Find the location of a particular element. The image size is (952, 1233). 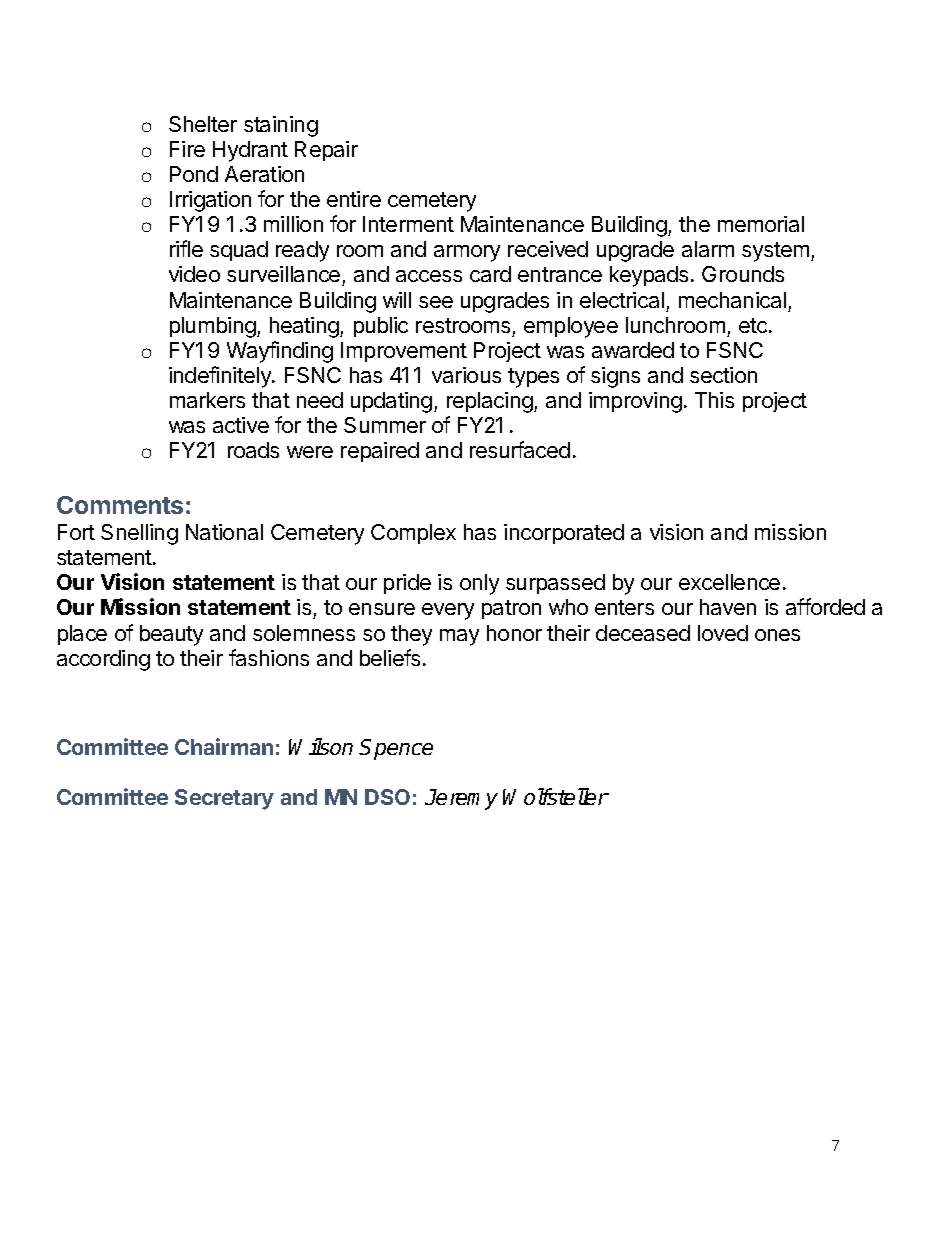

Jeremy is located at coordinates (461, 799).
